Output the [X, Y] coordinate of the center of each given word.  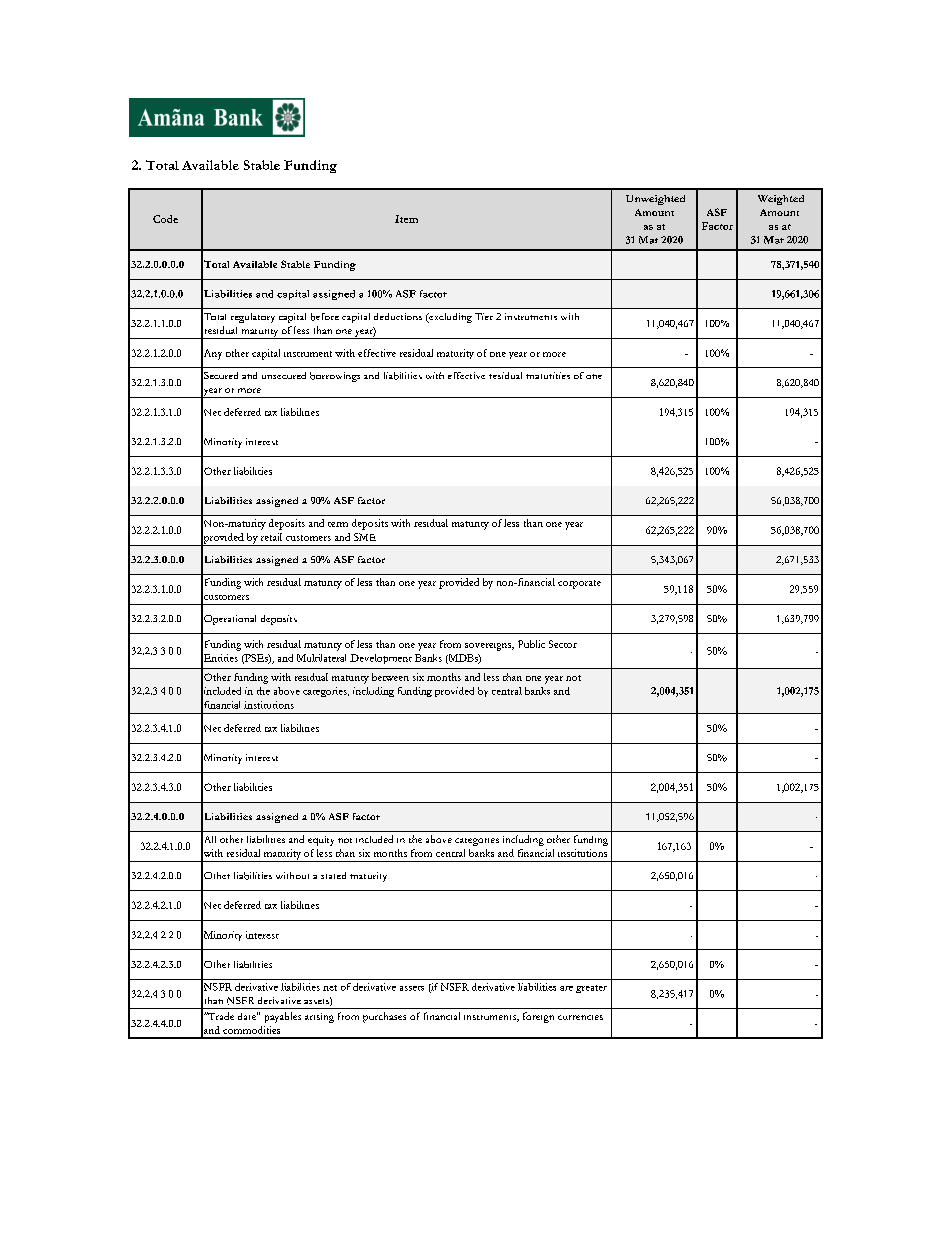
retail [271, 537]
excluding [449, 318]
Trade [220, 1016]
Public [531, 644]
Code [165, 219]
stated [333, 875]
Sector [563, 644]
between [390, 677]
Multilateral [321, 658]
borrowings [335, 377]
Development [381, 659]
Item [406, 219]
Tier [484, 316]
